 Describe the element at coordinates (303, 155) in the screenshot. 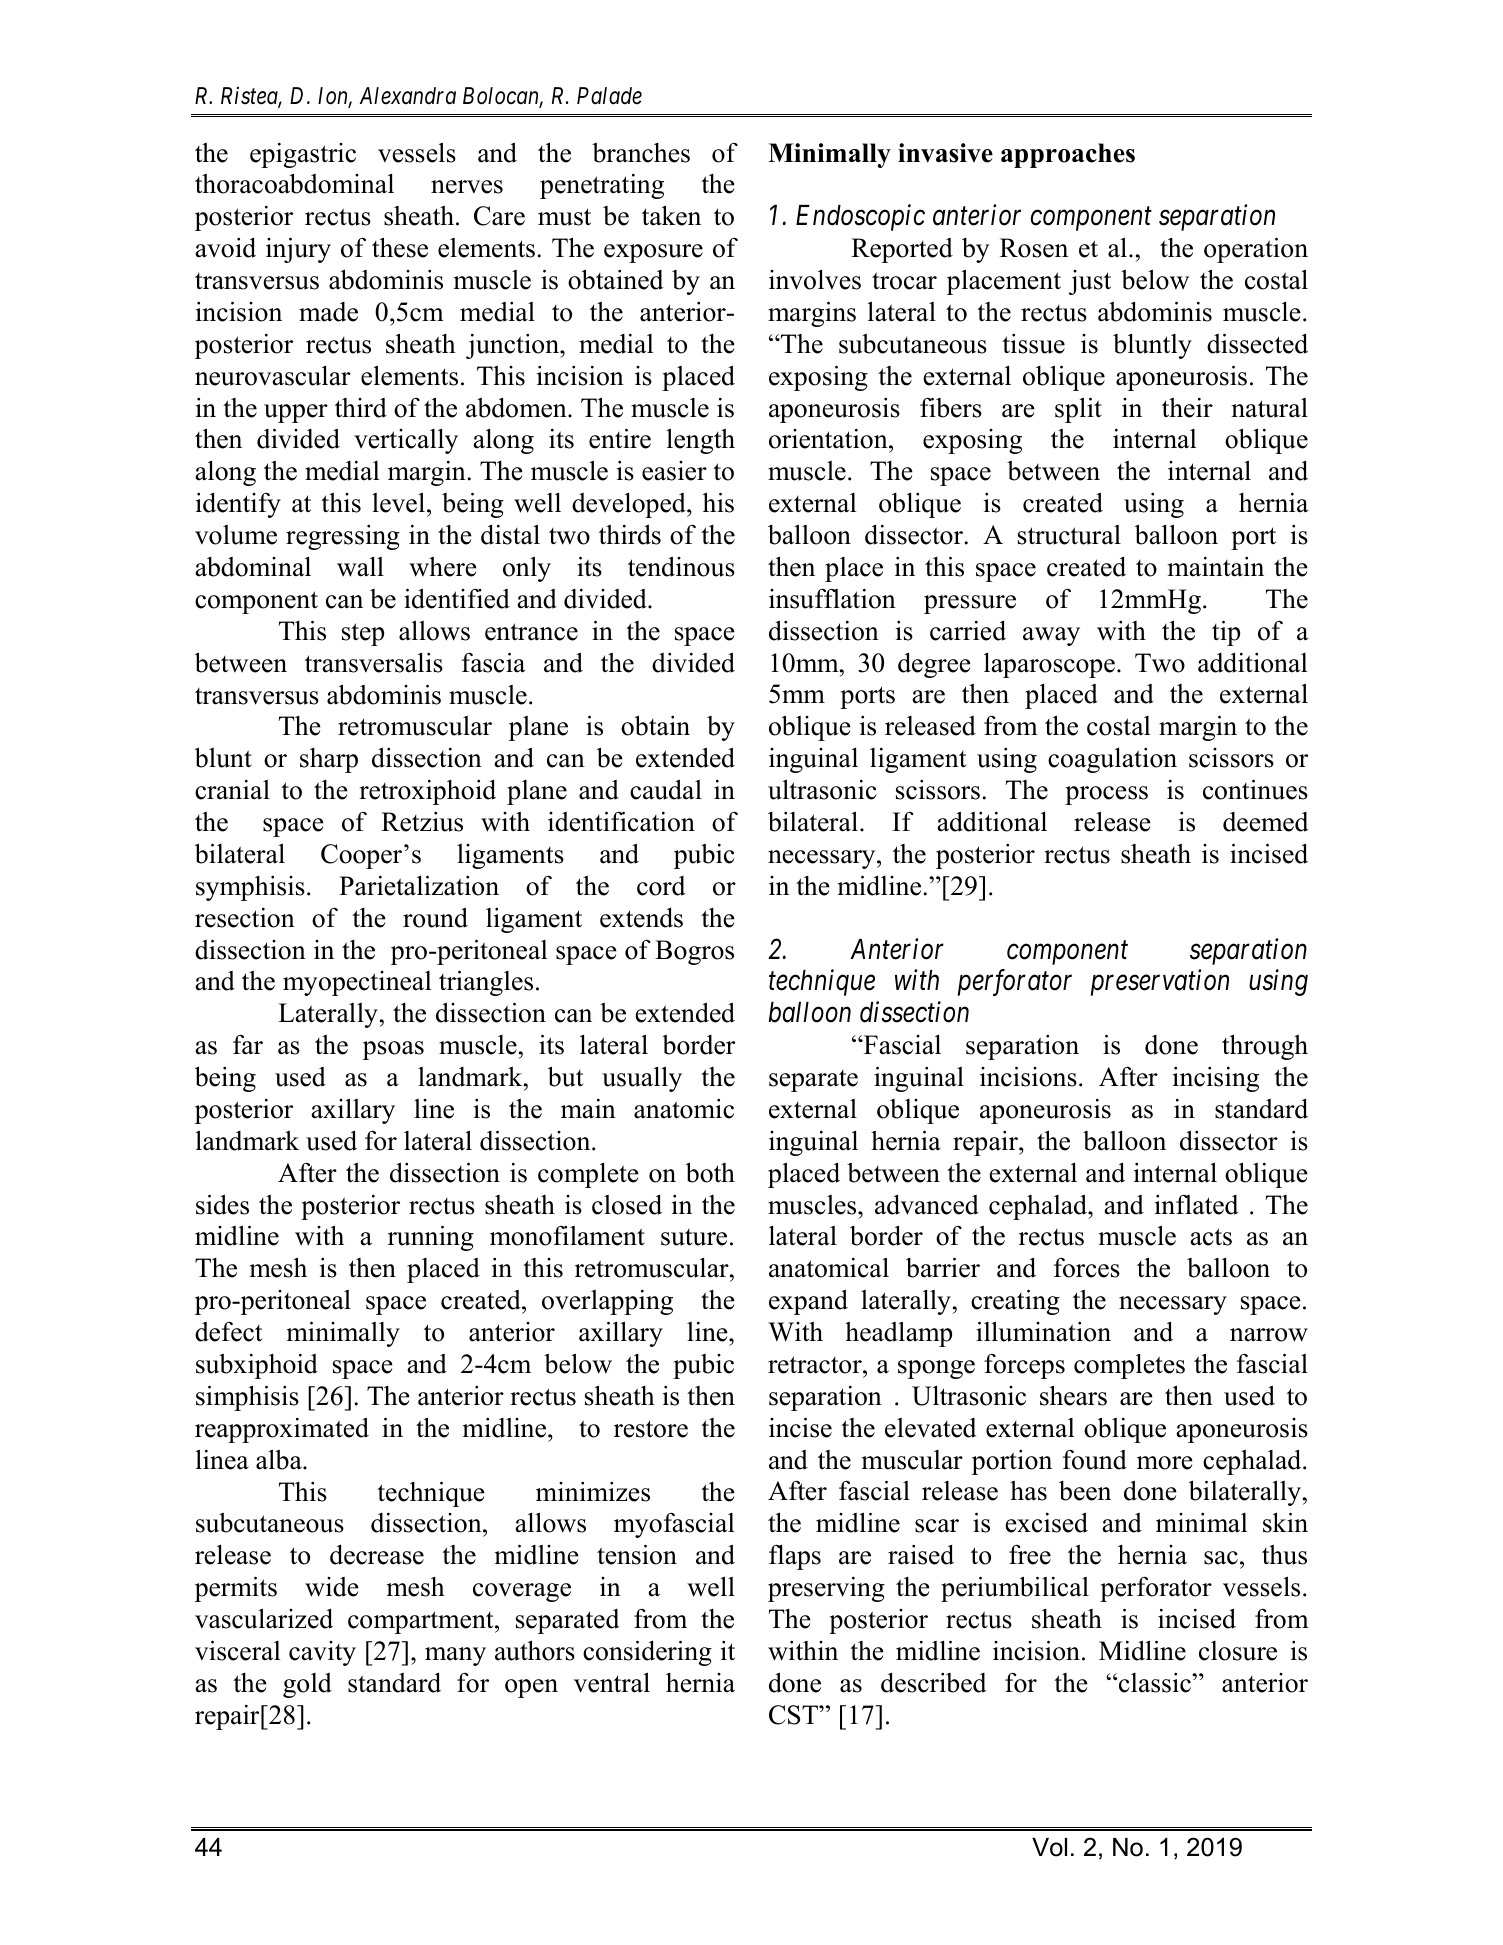

I see `epigastric` at that location.
